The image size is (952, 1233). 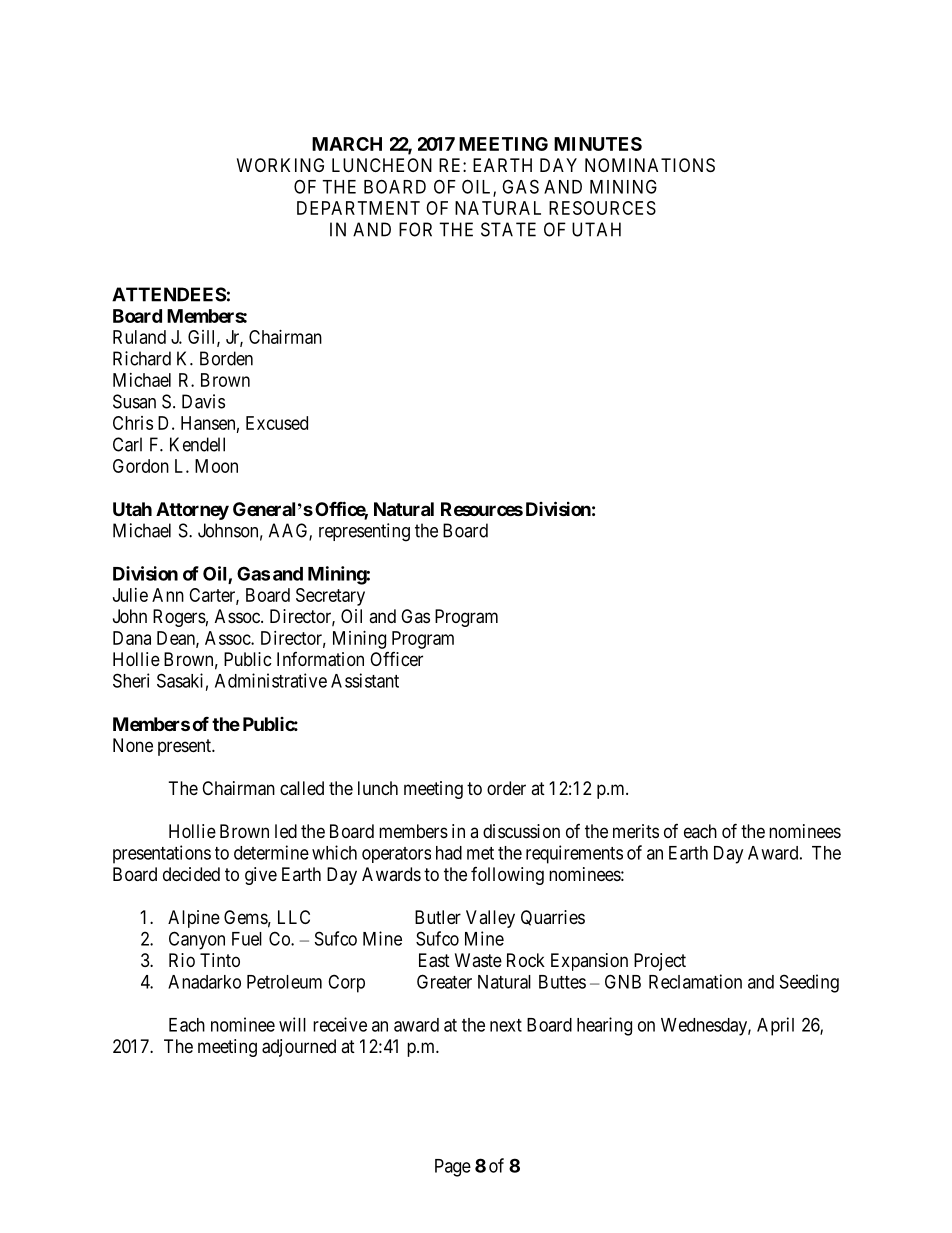 What do you see at coordinates (508, 229) in the screenshot?
I see `STATE` at bounding box center [508, 229].
